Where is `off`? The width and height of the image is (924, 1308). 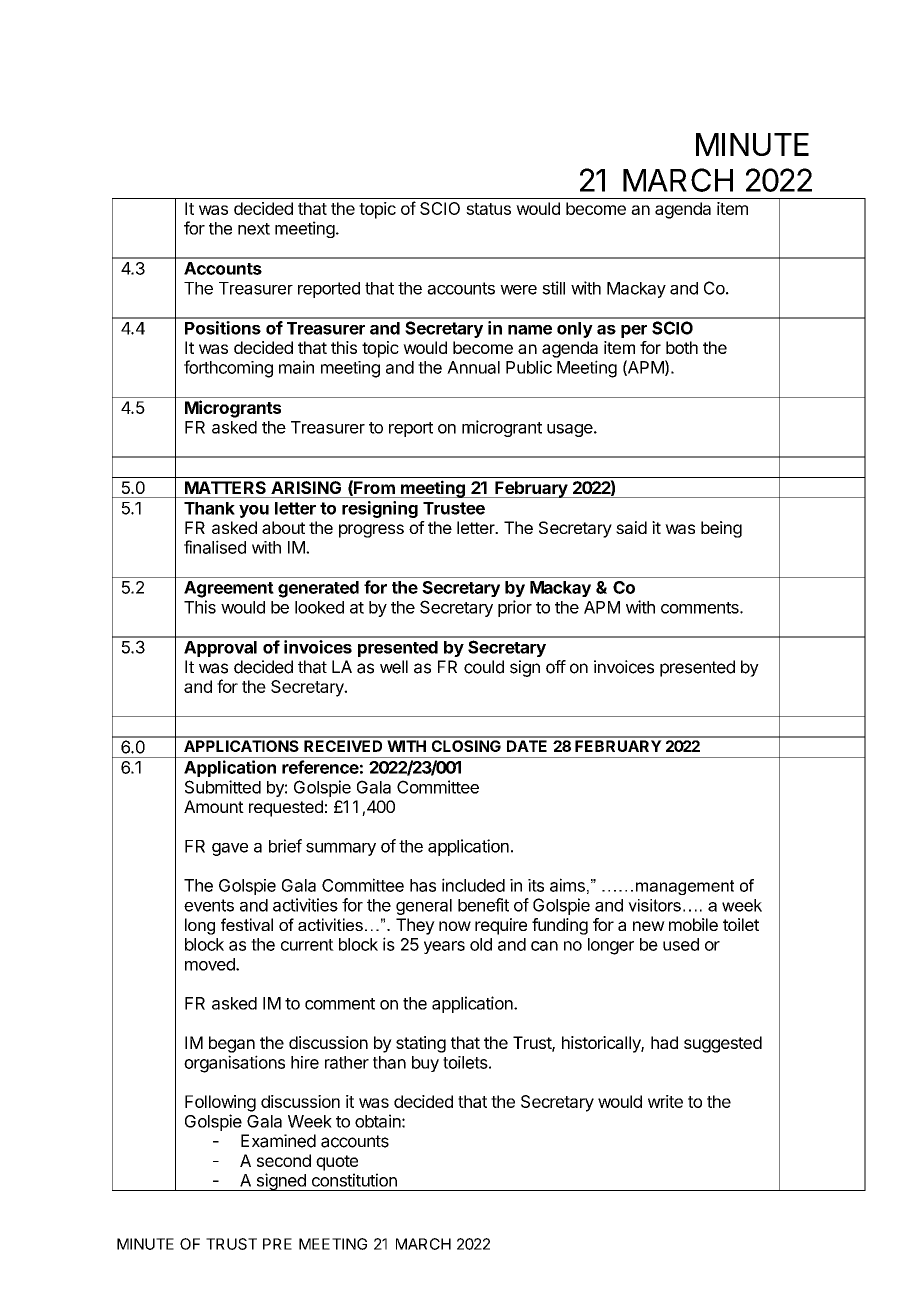
off is located at coordinates (556, 667).
